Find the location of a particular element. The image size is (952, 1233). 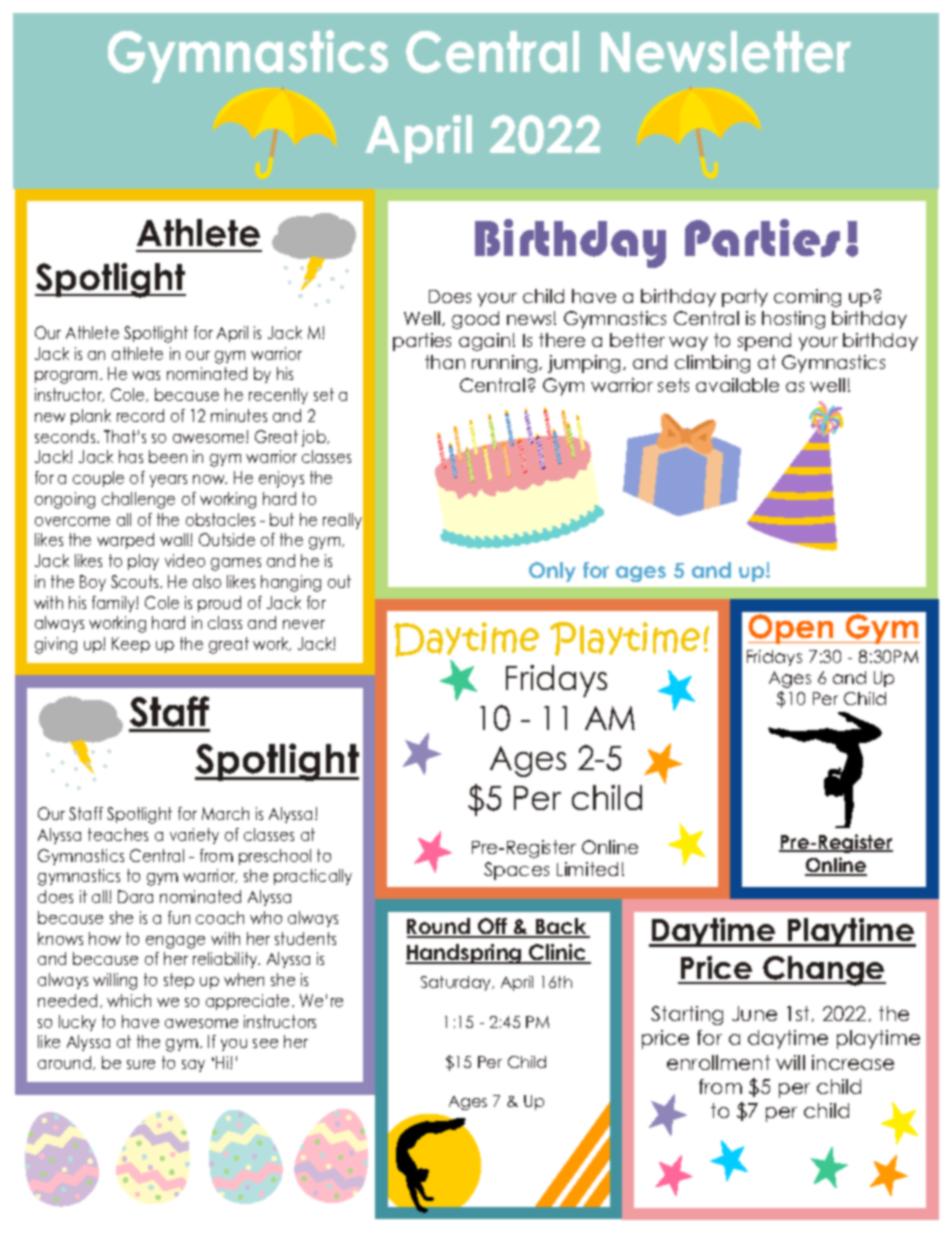

never is located at coordinates (304, 624).
